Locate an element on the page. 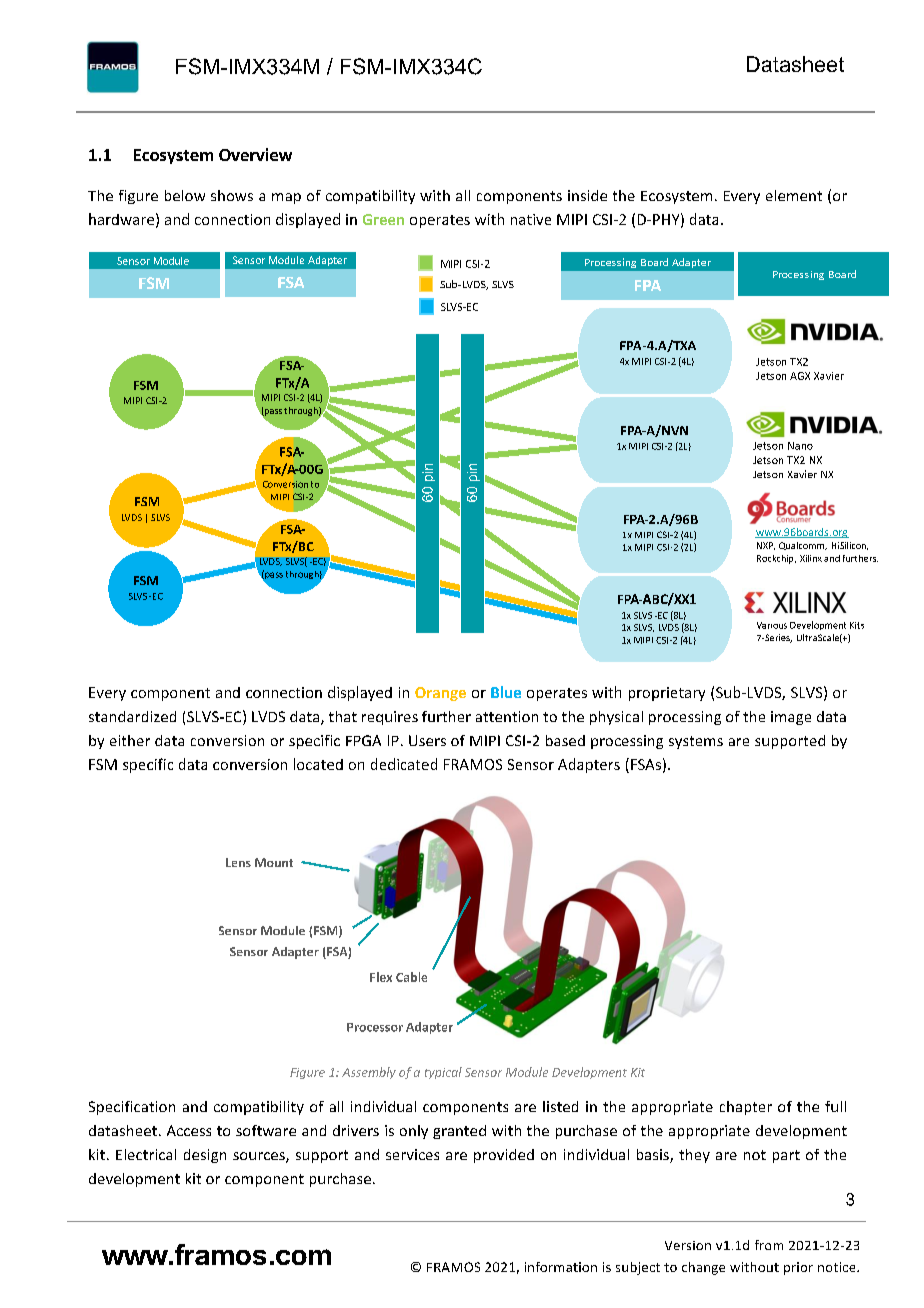 This image has width=924, height=1308. element is located at coordinates (794, 195).
